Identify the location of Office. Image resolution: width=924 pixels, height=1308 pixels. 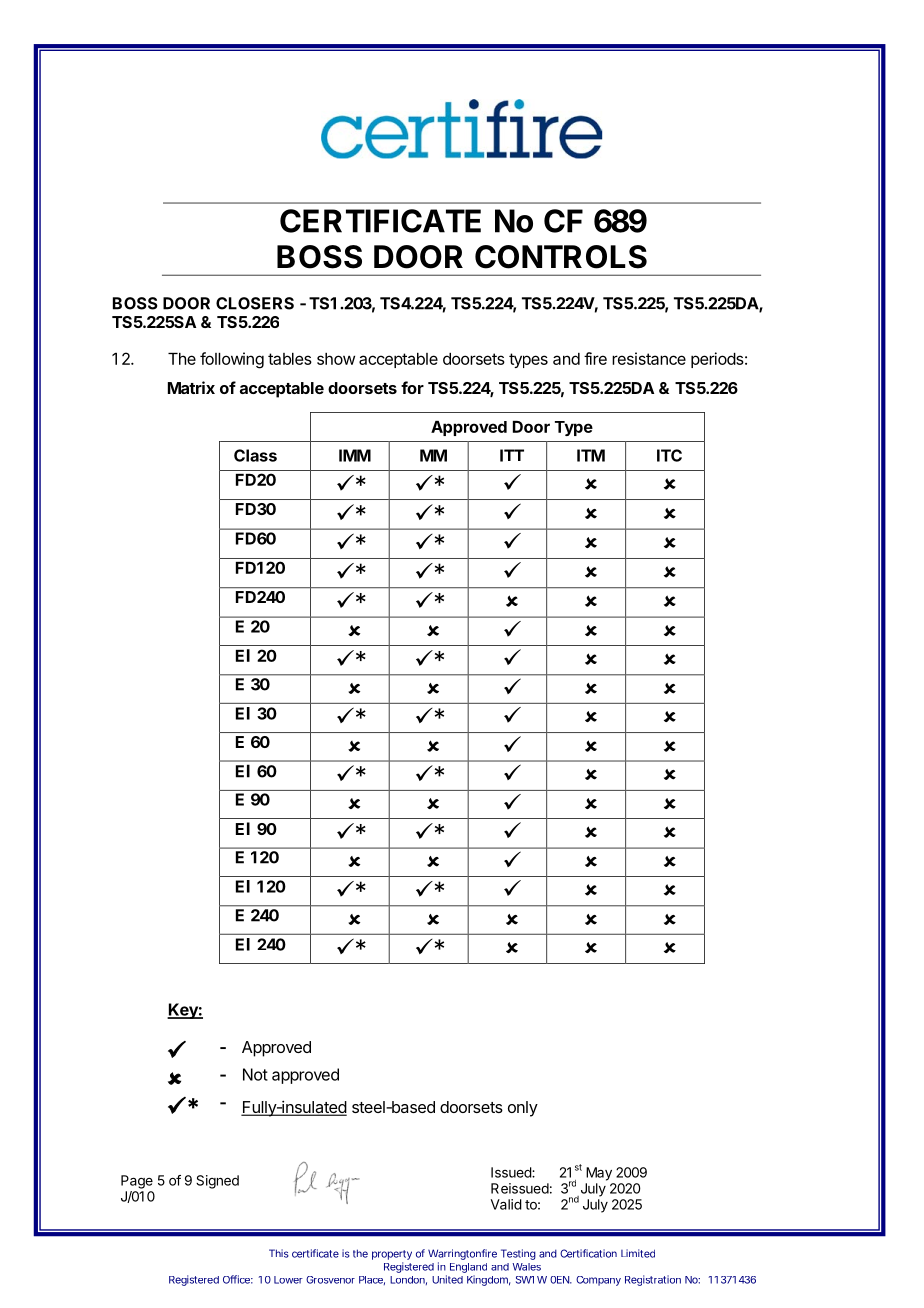
(238, 1279).
